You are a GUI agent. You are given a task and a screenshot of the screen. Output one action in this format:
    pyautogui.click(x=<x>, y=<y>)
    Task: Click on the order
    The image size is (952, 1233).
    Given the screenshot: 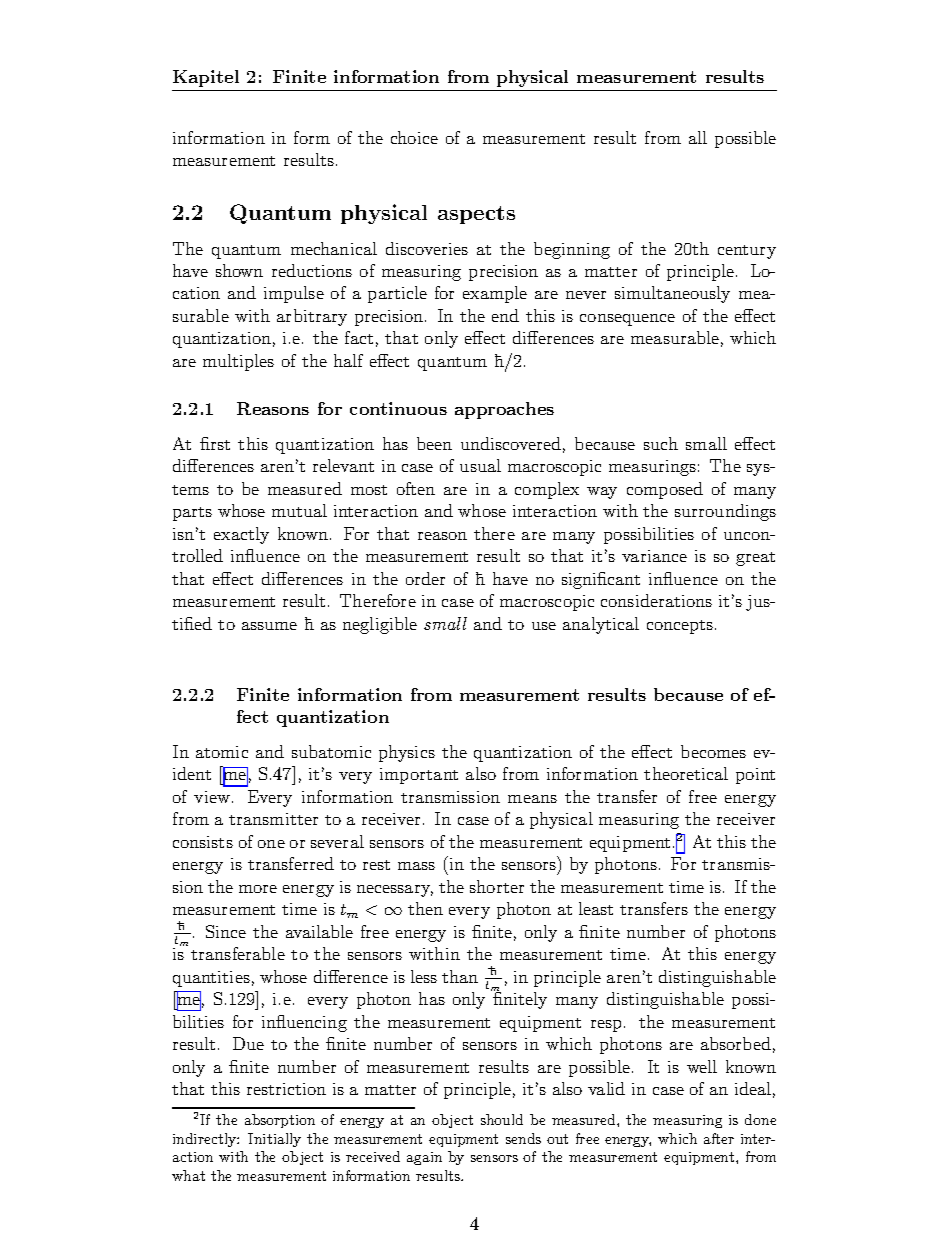 What is the action you would take?
    pyautogui.click(x=425, y=578)
